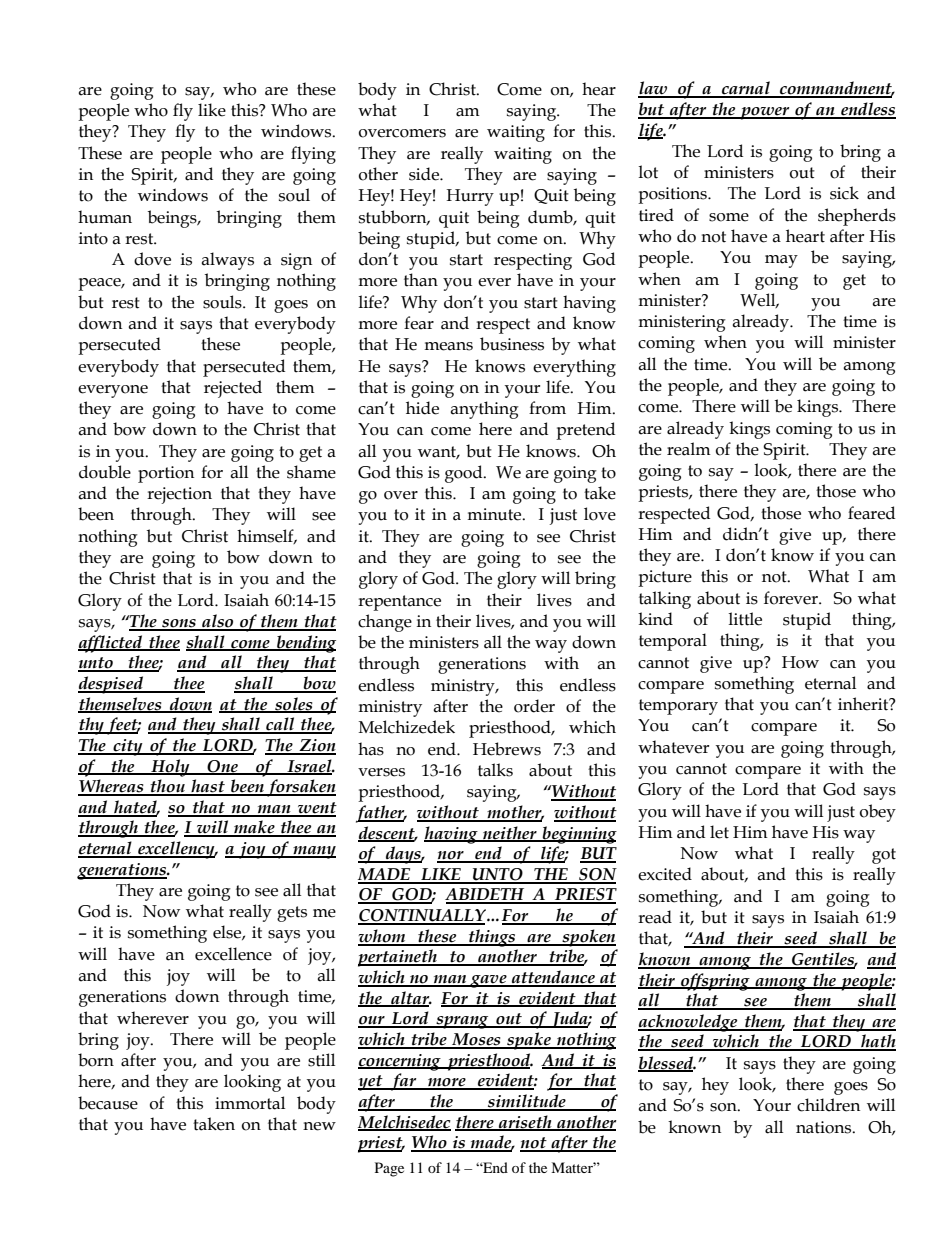 This screenshot has width=952, height=1233. What do you see at coordinates (800, 662) in the screenshot?
I see `How` at bounding box center [800, 662].
